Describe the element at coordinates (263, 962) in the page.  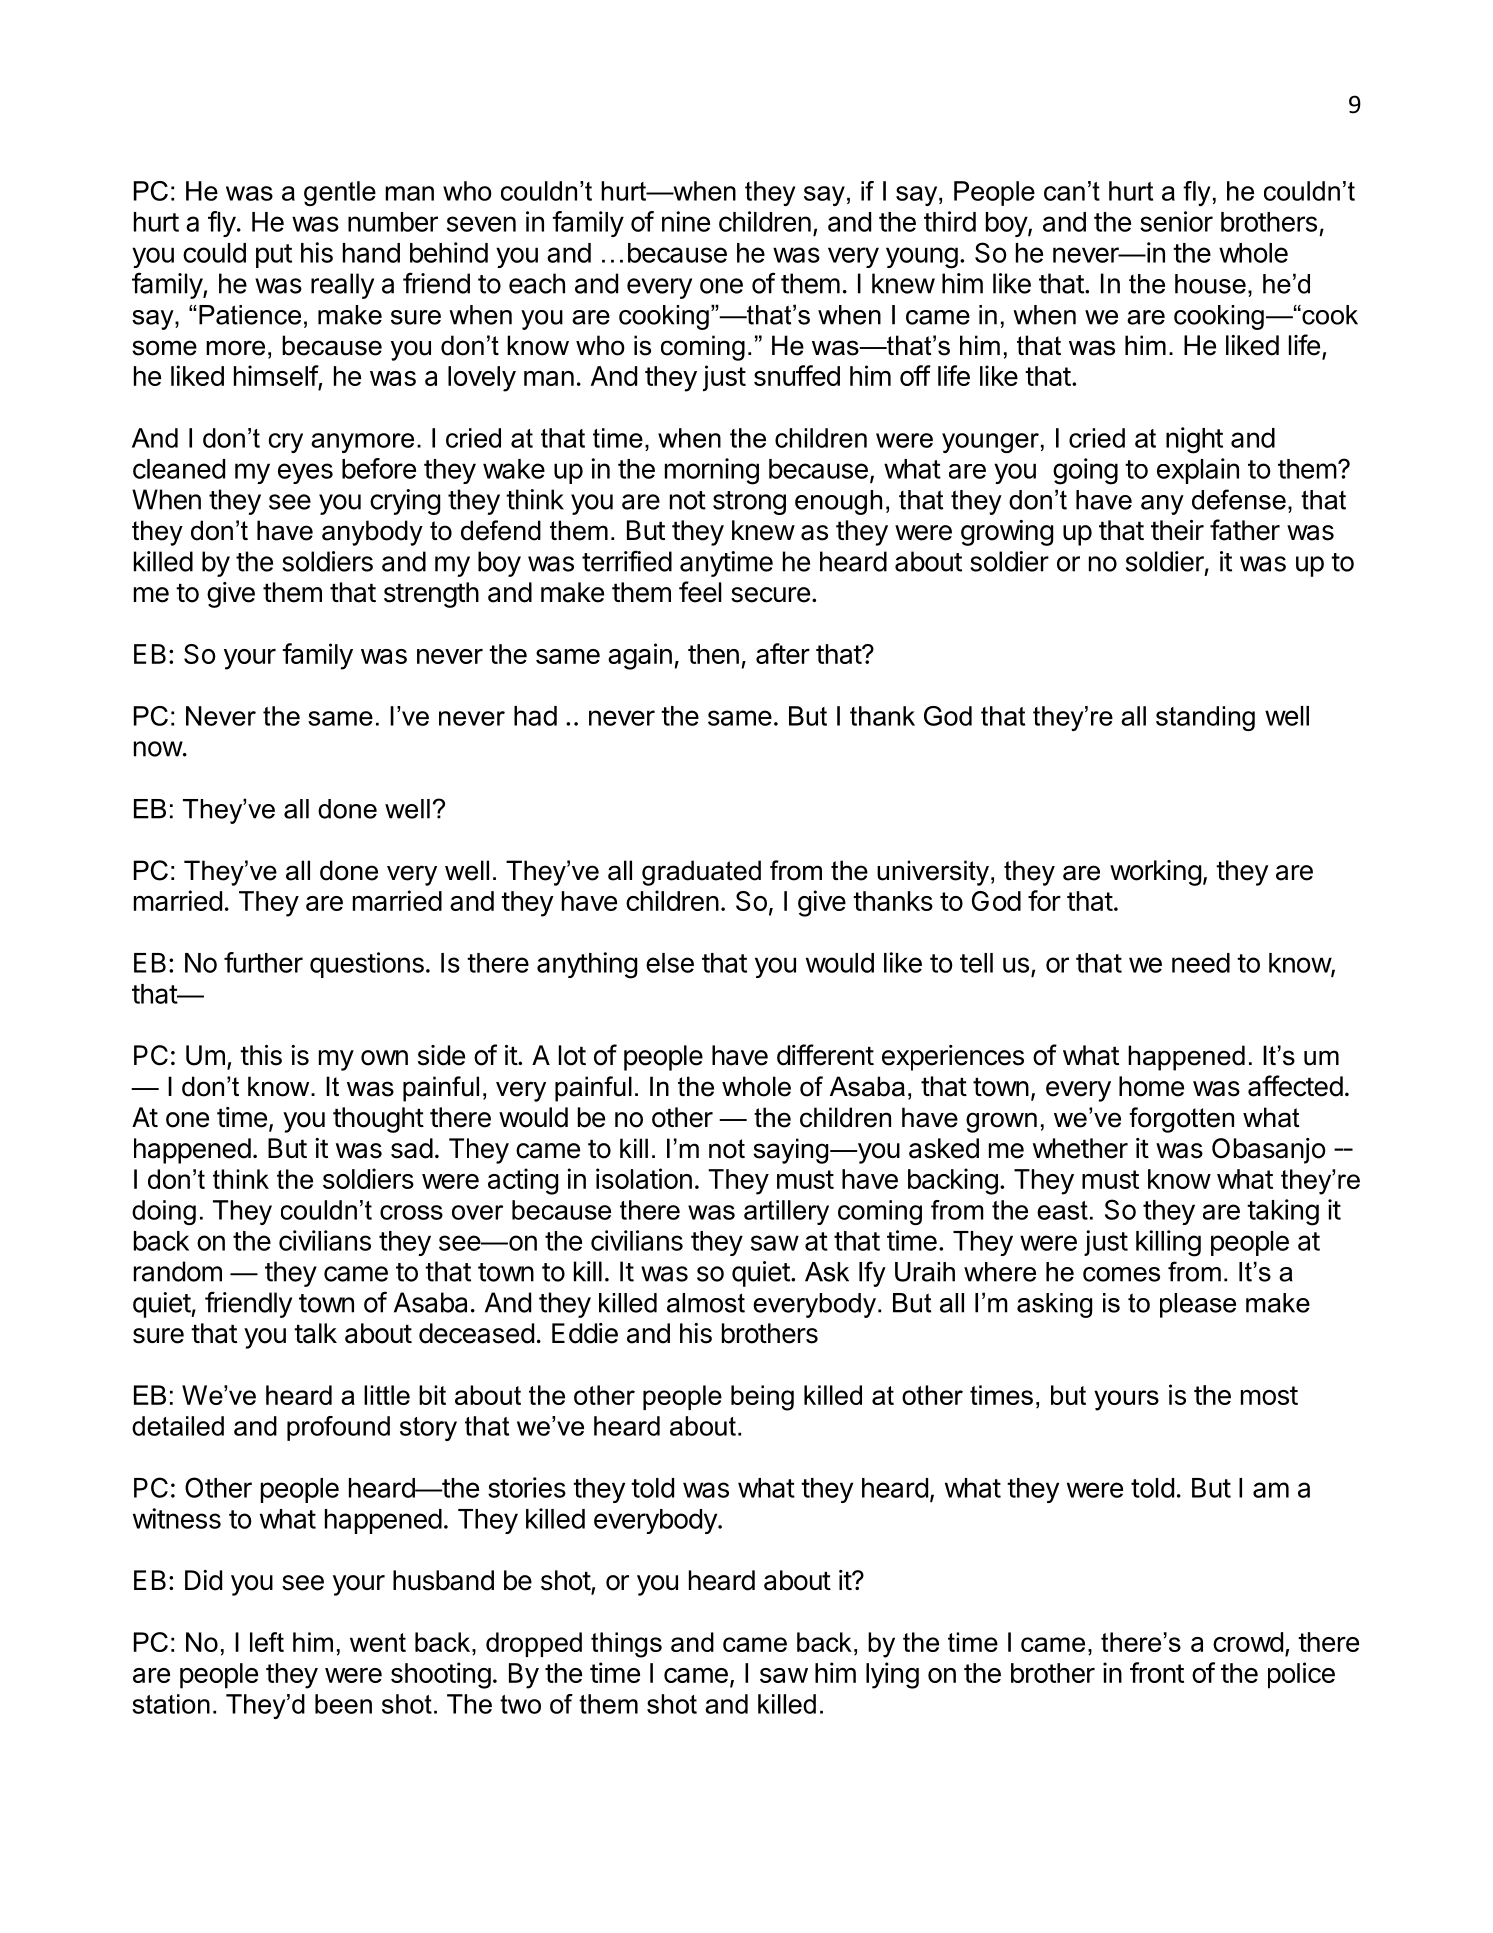
I see `further` at that location.
